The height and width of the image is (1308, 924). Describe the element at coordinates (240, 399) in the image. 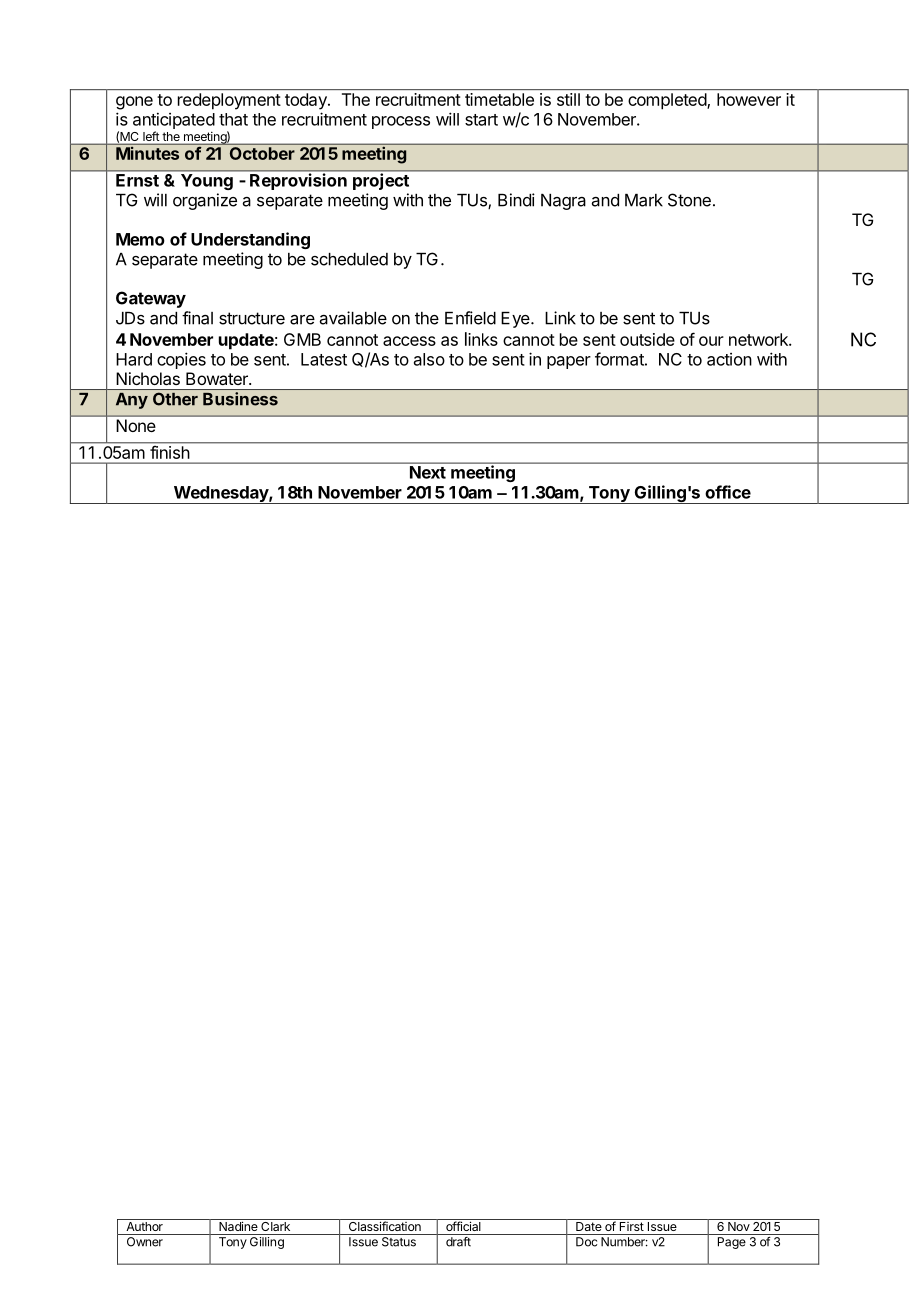

I see `Business` at that location.
